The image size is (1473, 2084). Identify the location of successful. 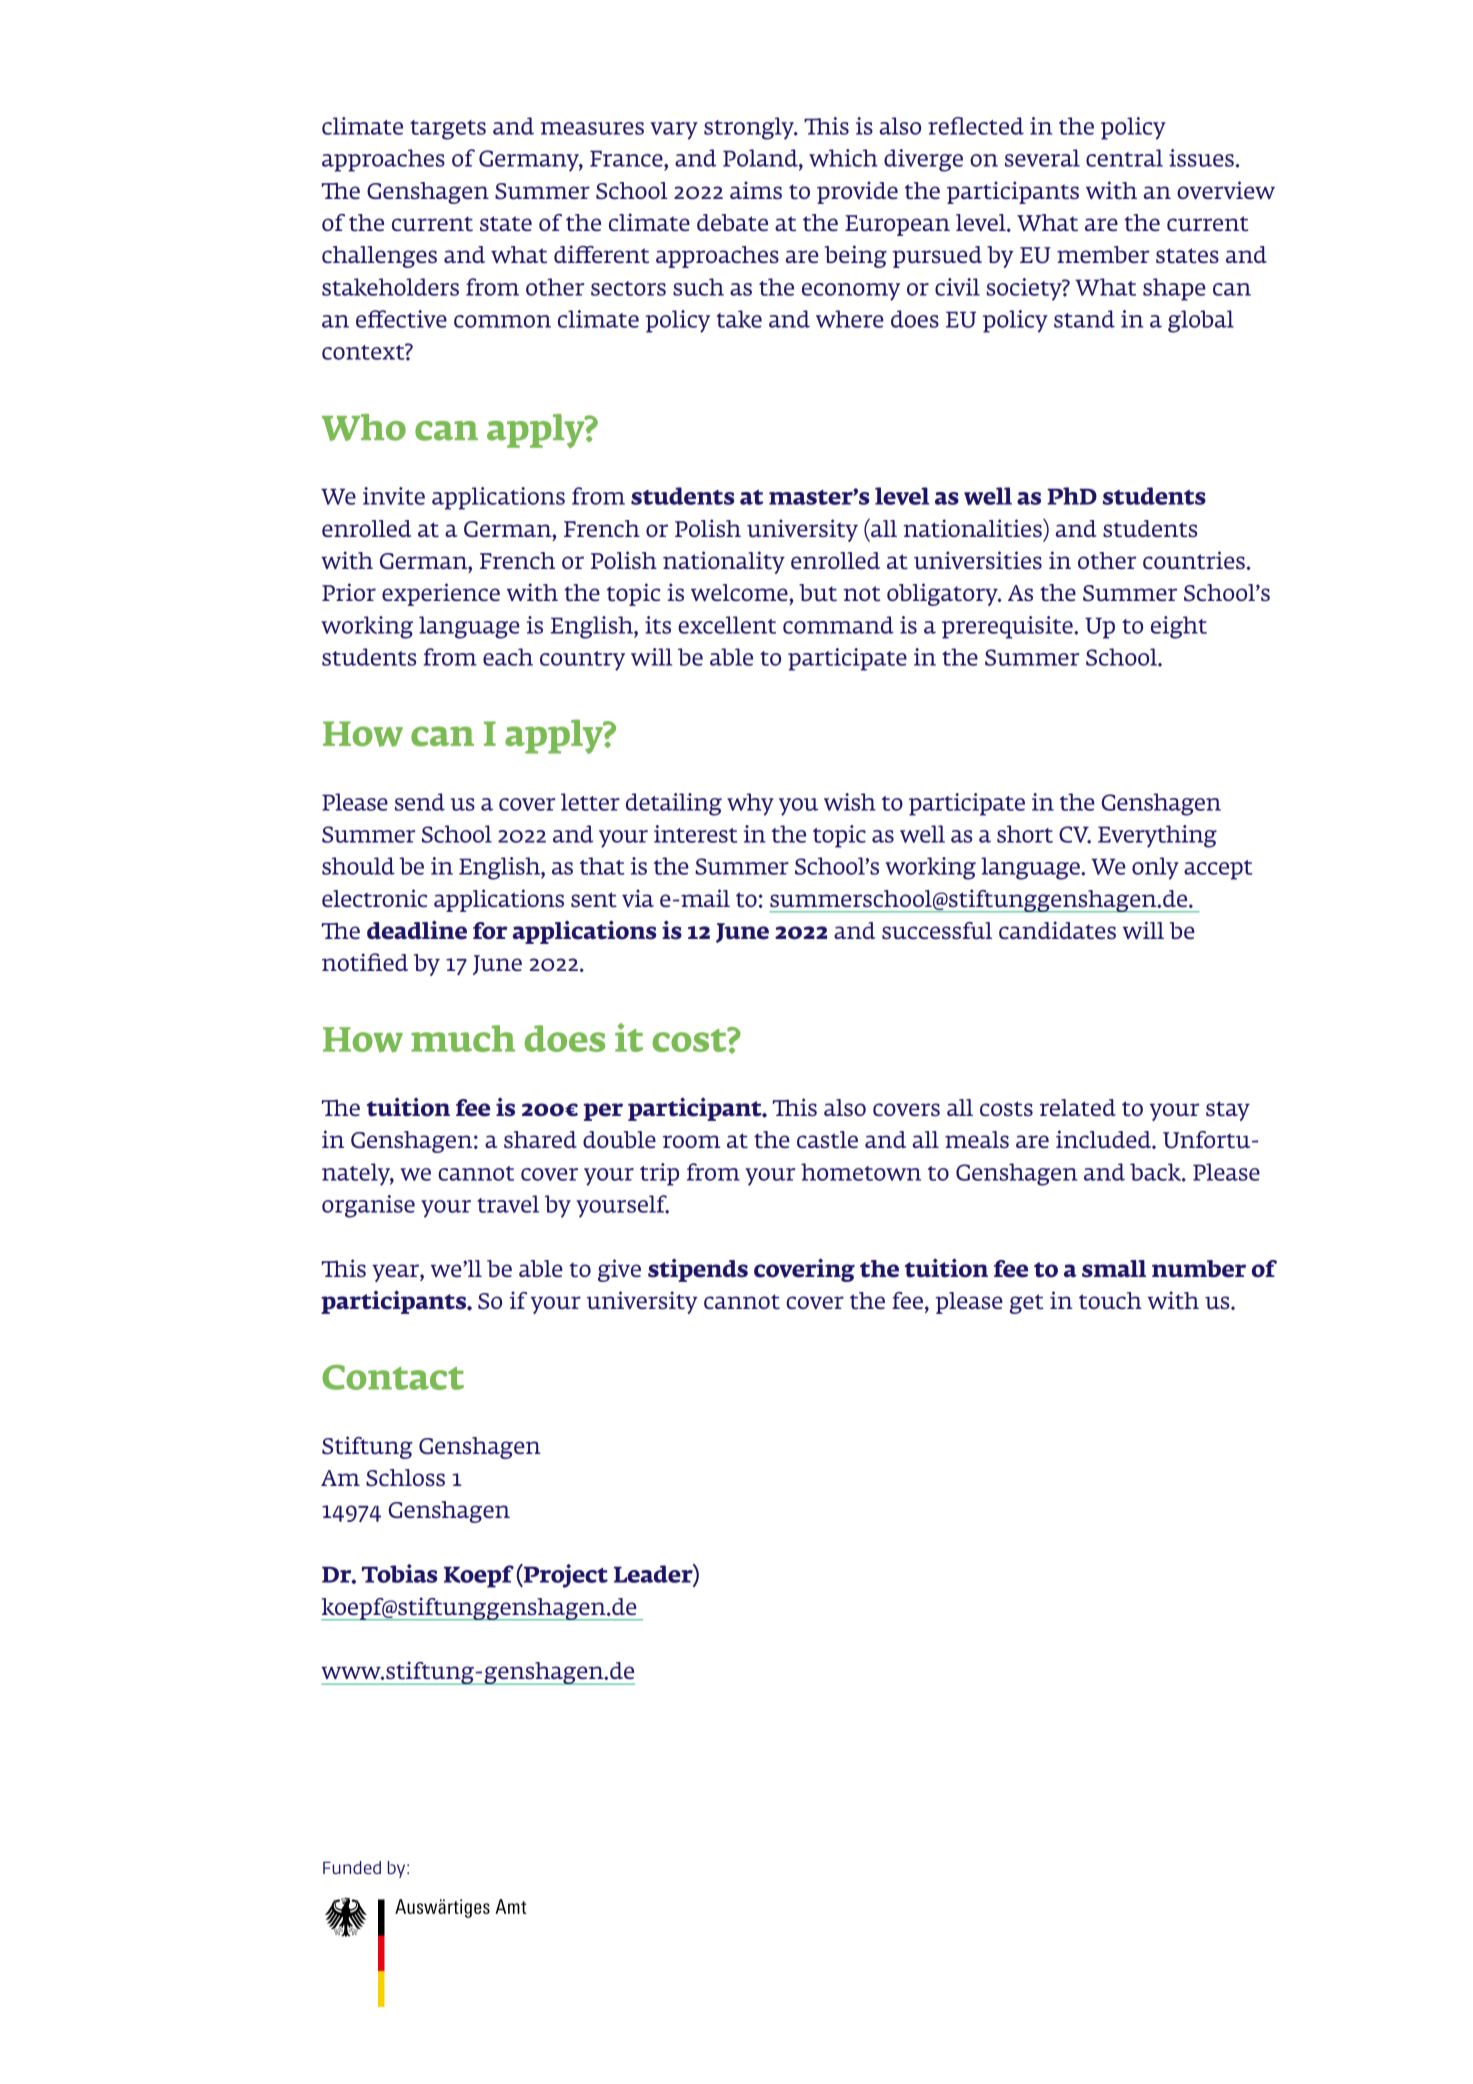
(937, 931).
